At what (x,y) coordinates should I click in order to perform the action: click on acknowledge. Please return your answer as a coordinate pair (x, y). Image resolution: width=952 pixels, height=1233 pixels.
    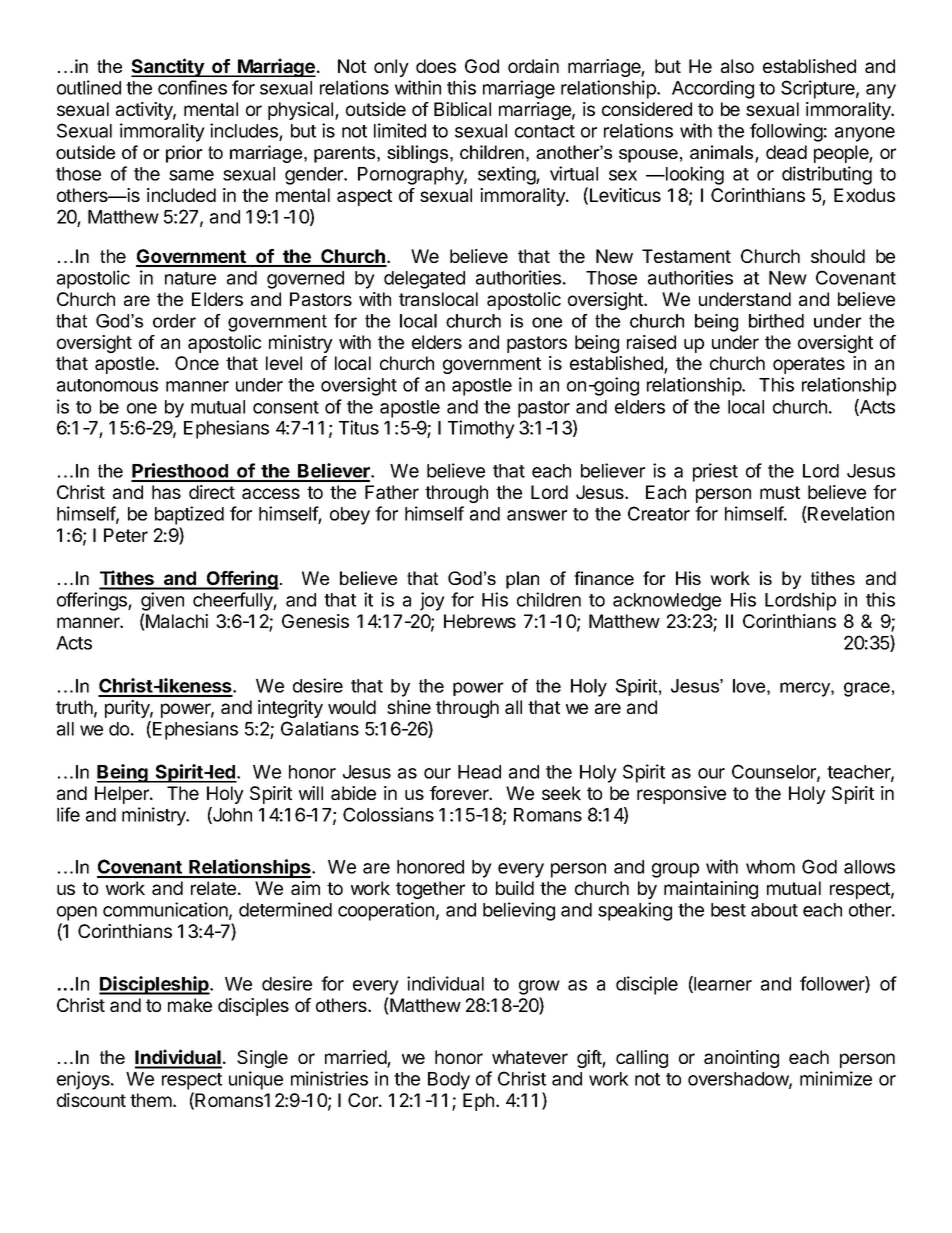
    Looking at the image, I should click on (667, 602).
